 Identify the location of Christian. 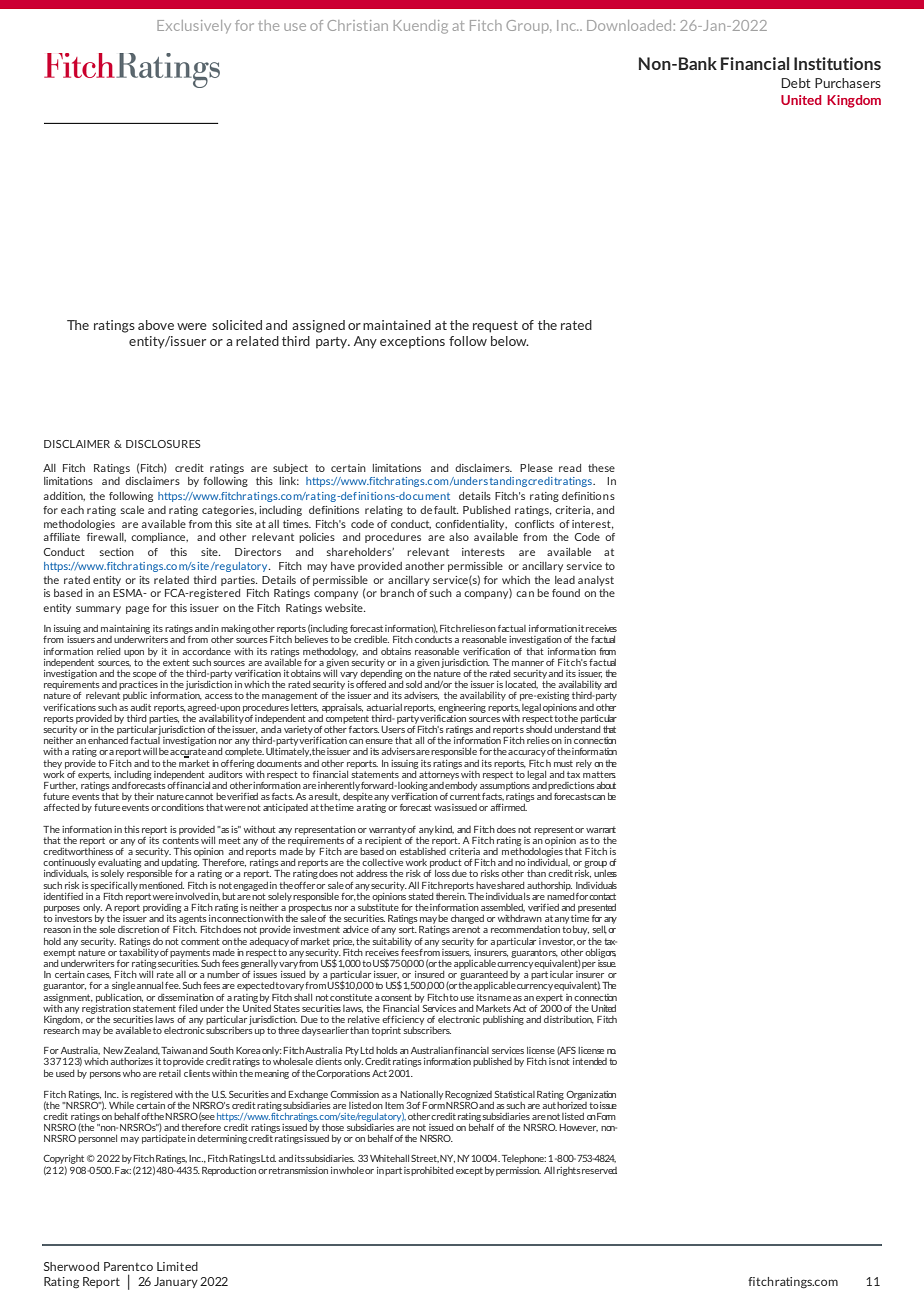
(357, 25).
